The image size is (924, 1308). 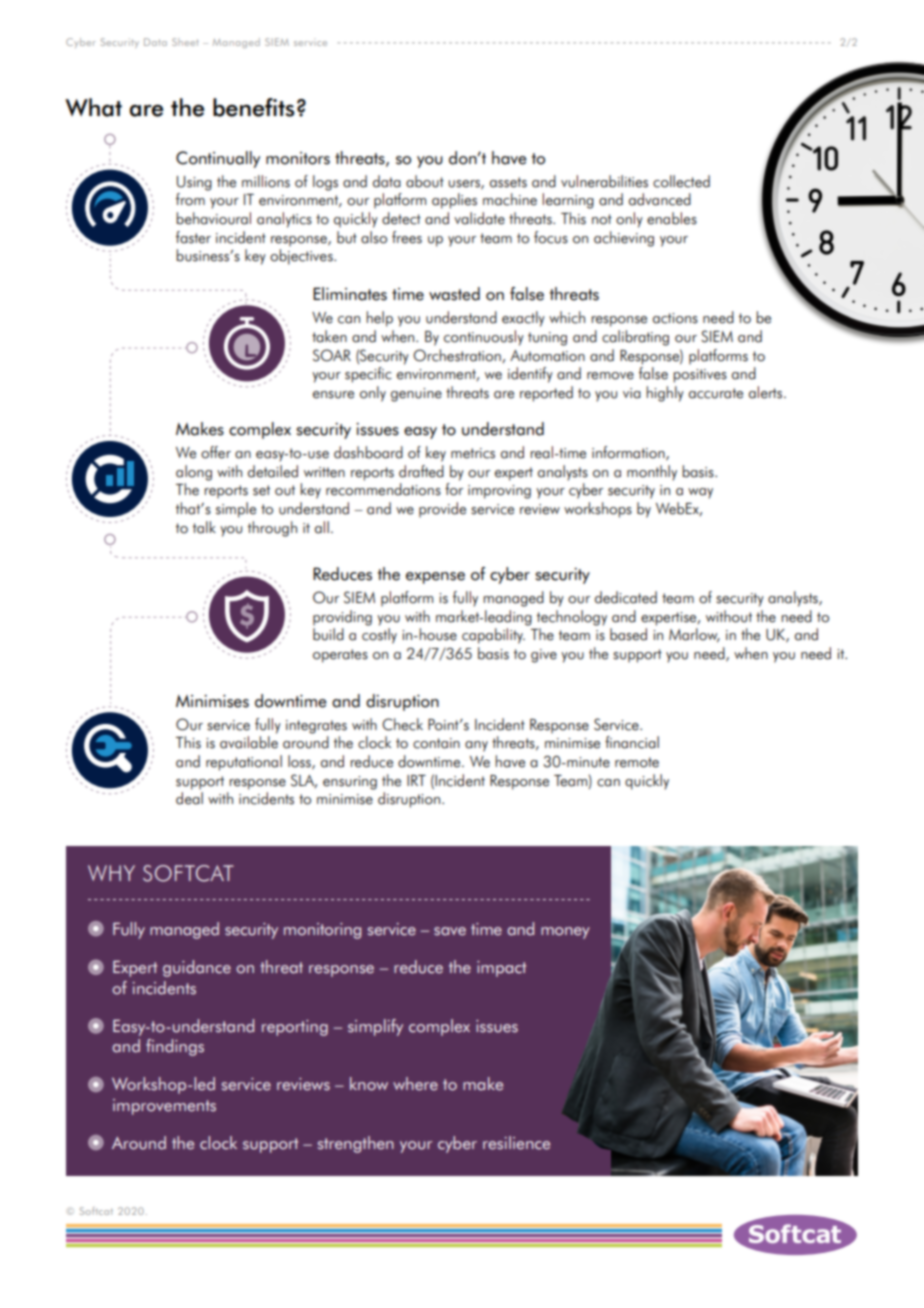 I want to click on about, so click(x=425, y=181).
